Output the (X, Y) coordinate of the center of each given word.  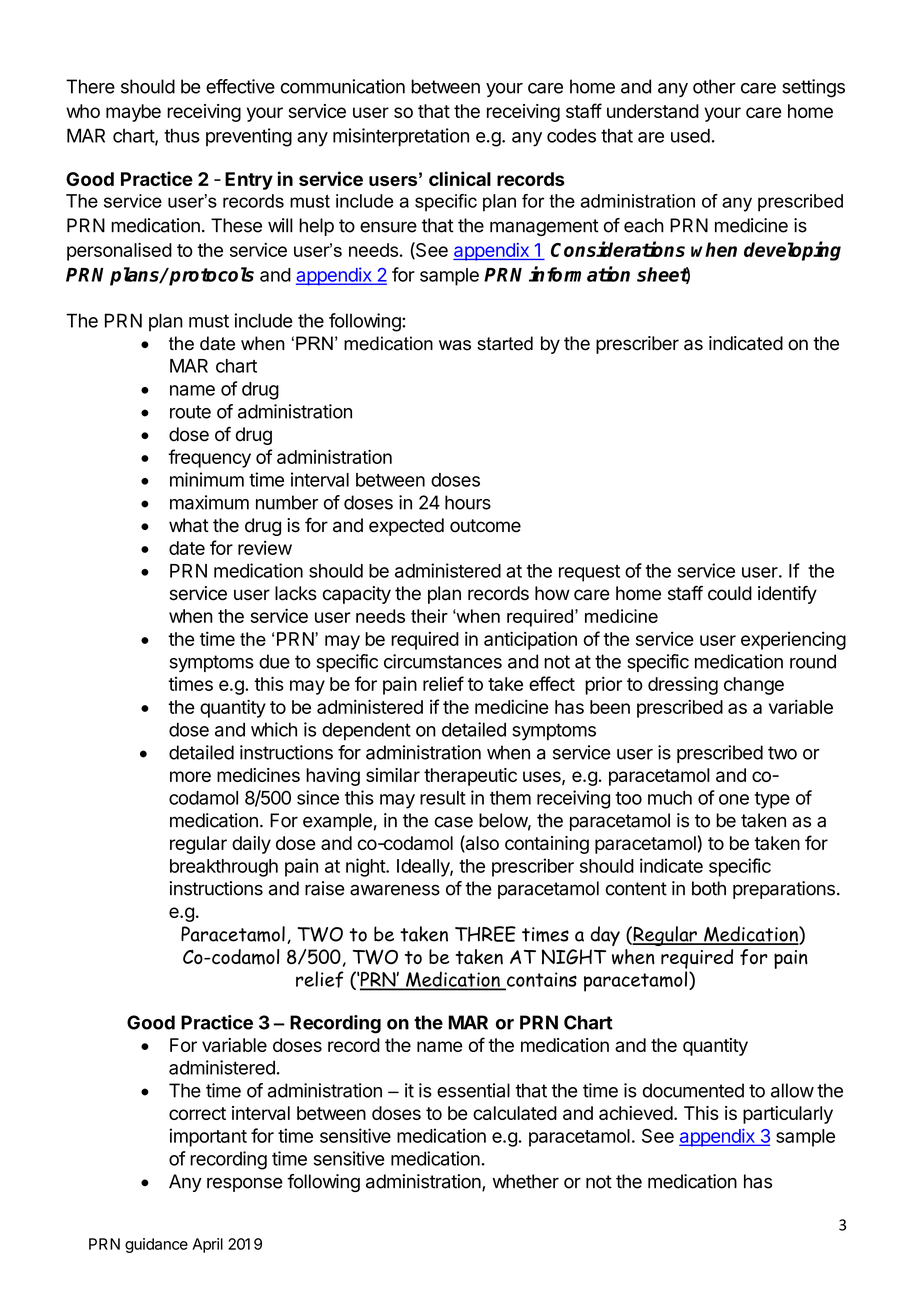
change (754, 686)
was (455, 345)
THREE (485, 934)
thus (182, 135)
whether (525, 1181)
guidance (156, 1245)
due (274, 661)
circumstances (443, 661)
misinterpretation (401, 137)
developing (792, 251)
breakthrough (224, 868)
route (190, 412)
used (690, 135)
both (709, 888)
